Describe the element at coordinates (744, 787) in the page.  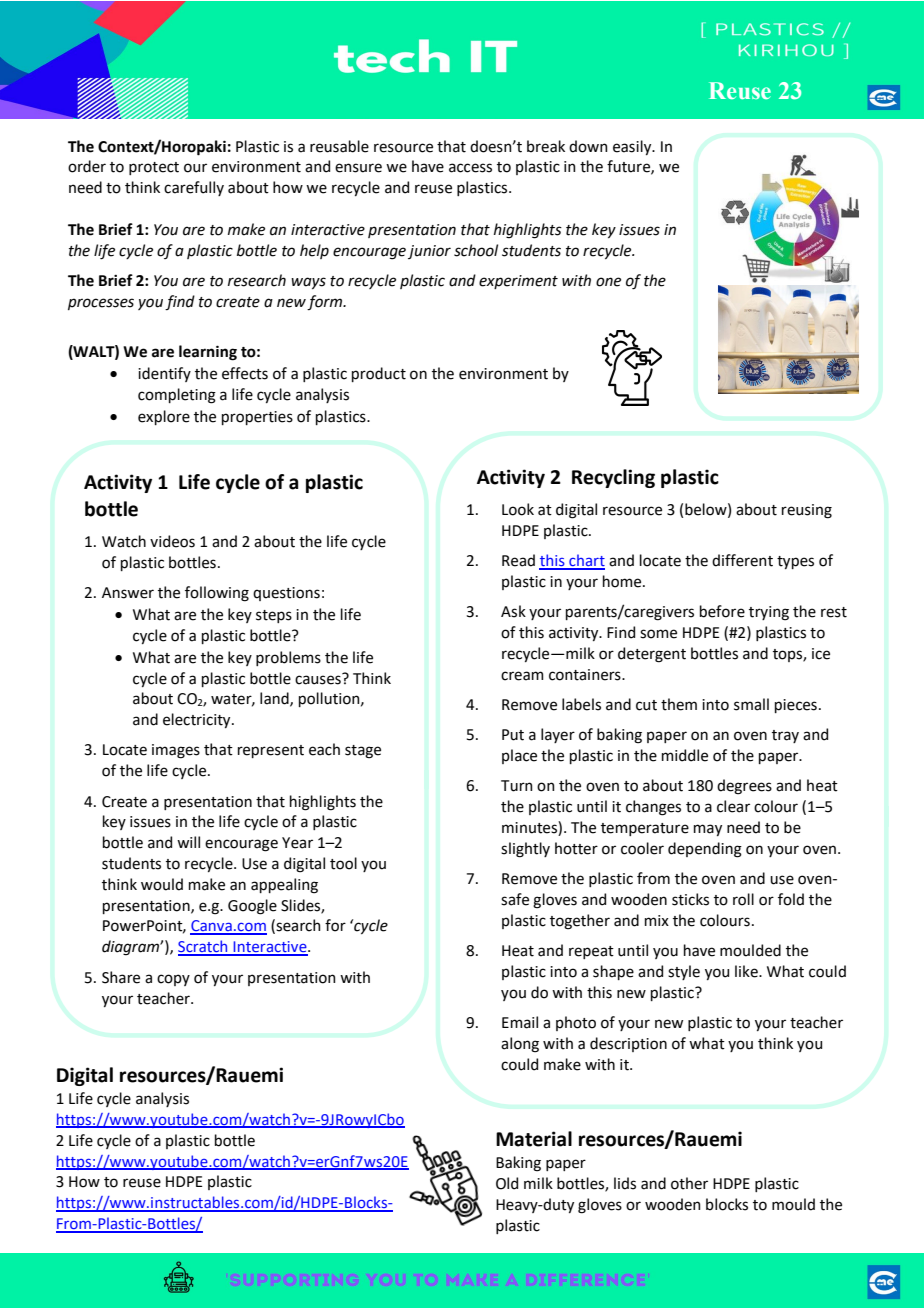
I see `degrees` at that location.
